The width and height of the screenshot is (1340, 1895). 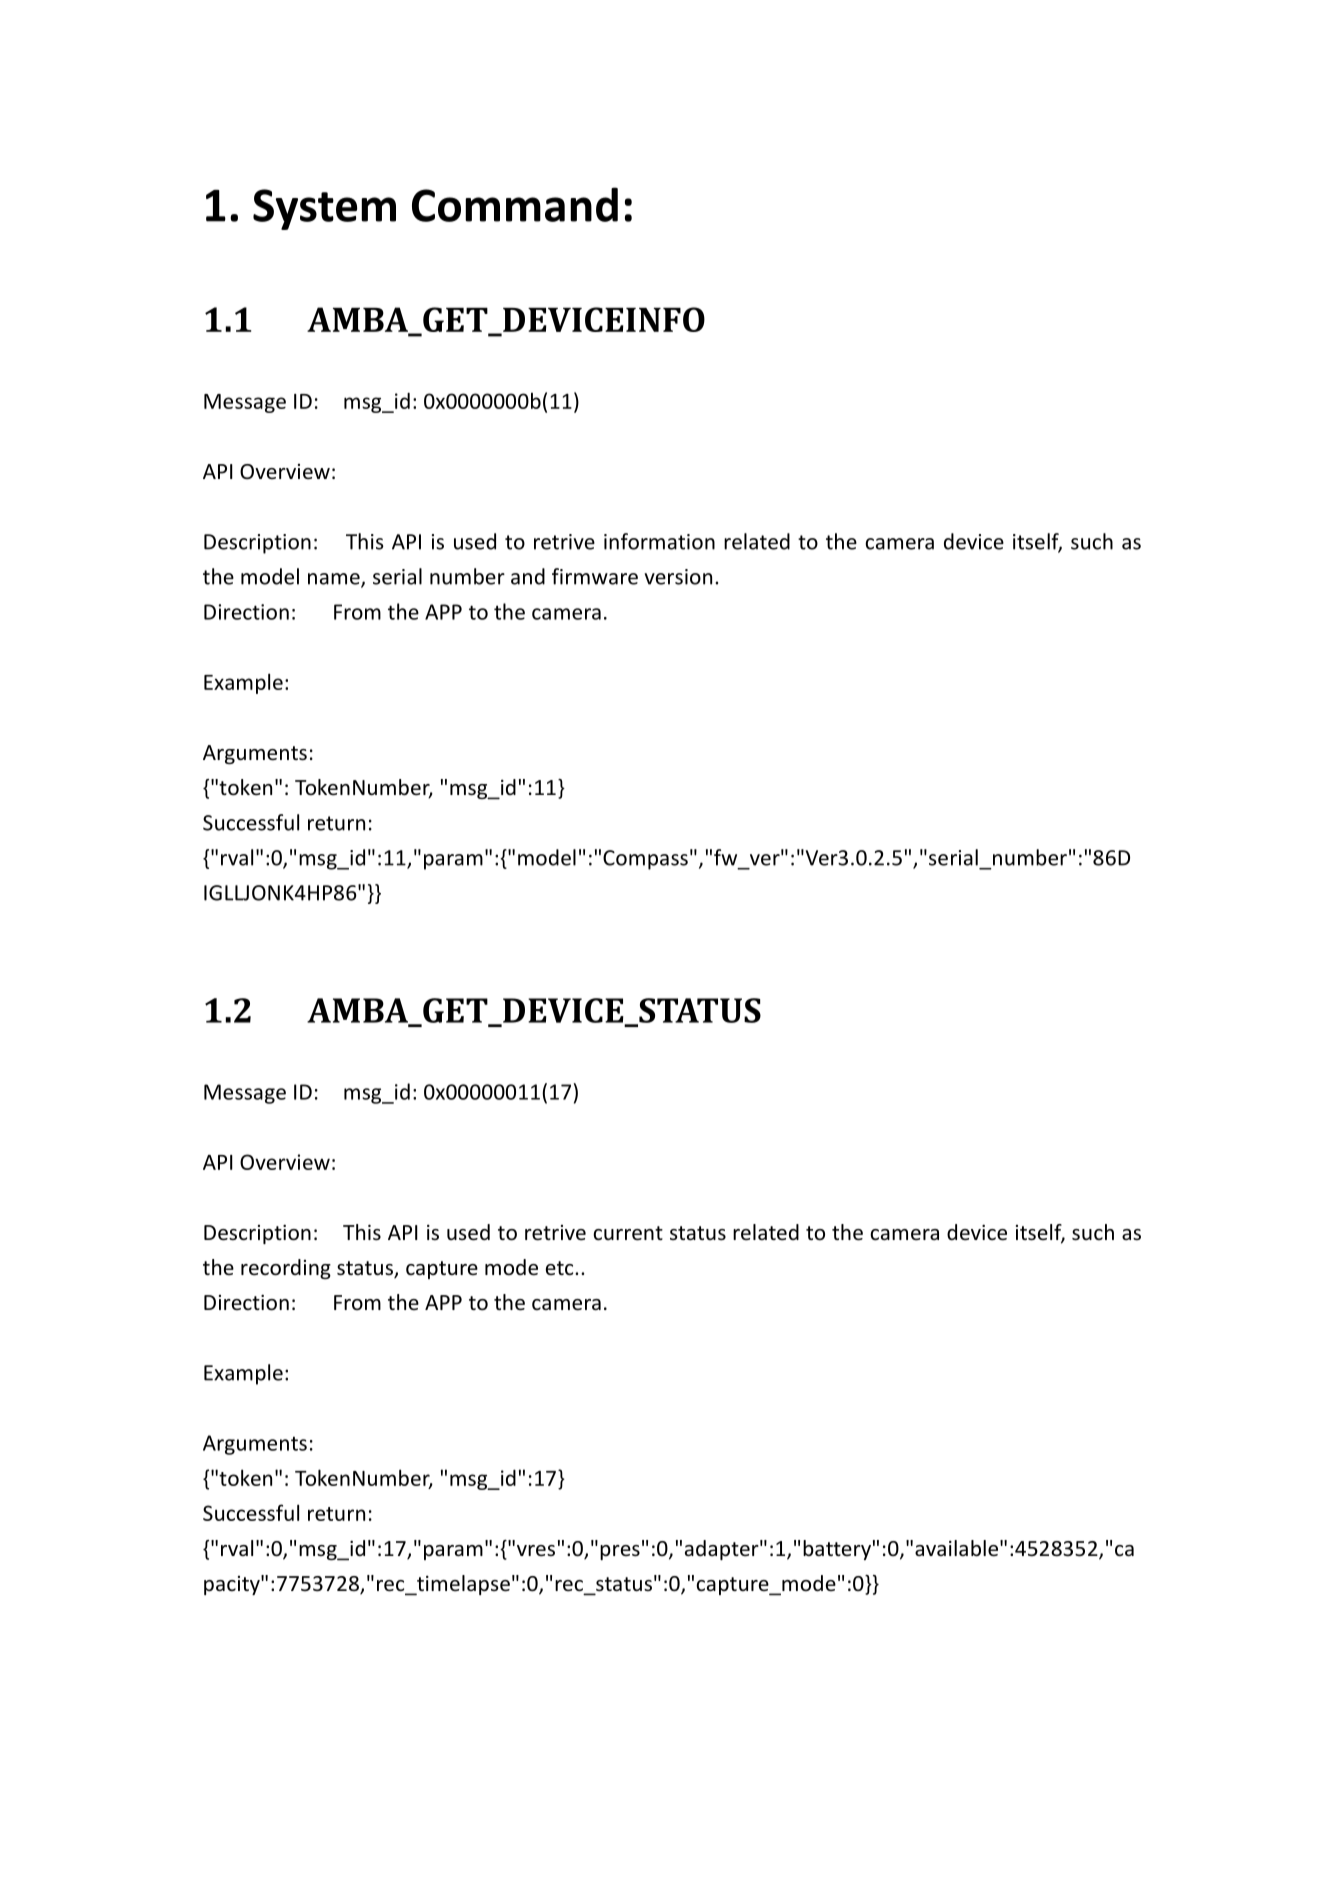 I want to click on name, so click(x=335, y=580).
